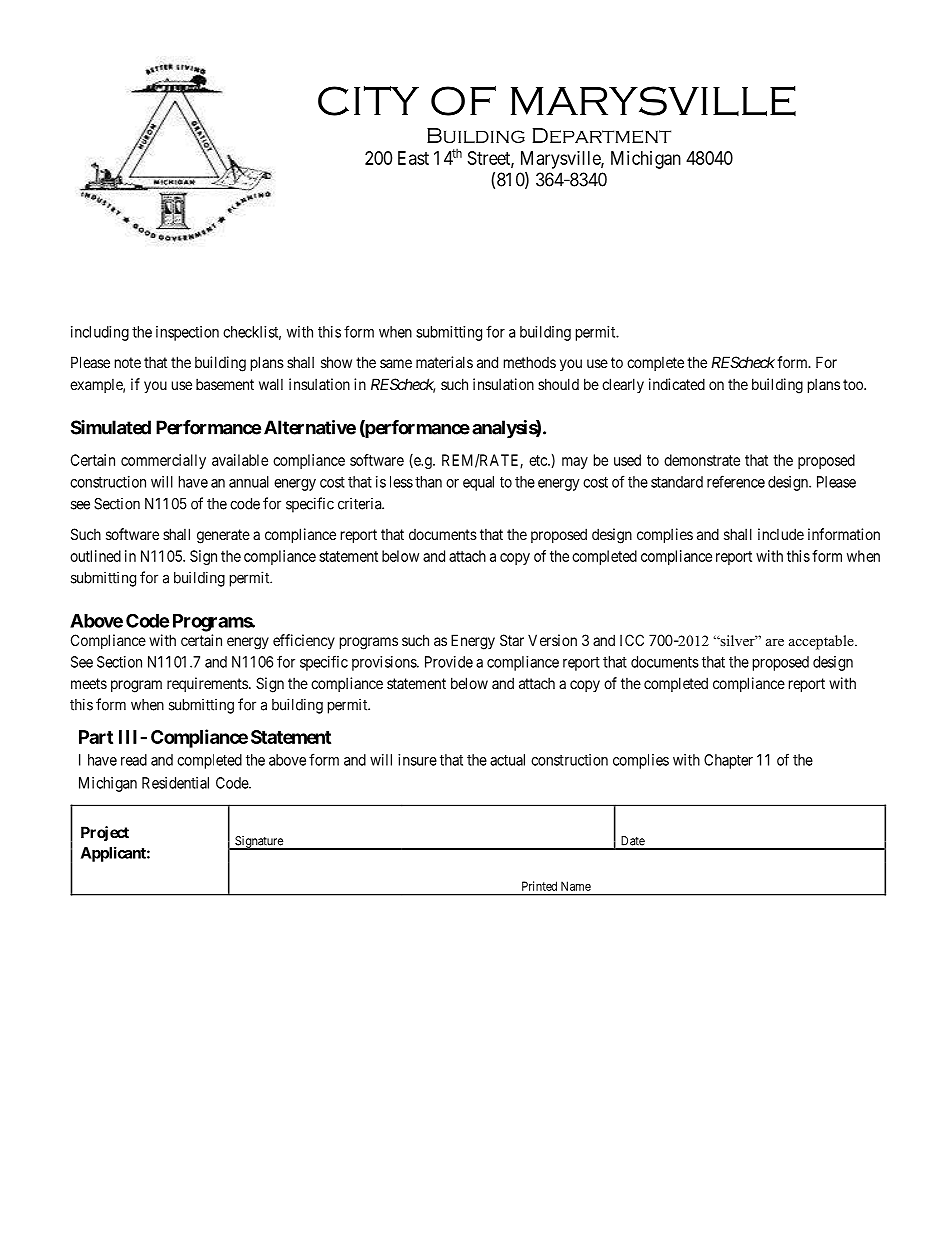 The width and height of the document is (952, 1233). Describe the element at coordinates (368, 101) in the document. I see `CITY` at that location.
